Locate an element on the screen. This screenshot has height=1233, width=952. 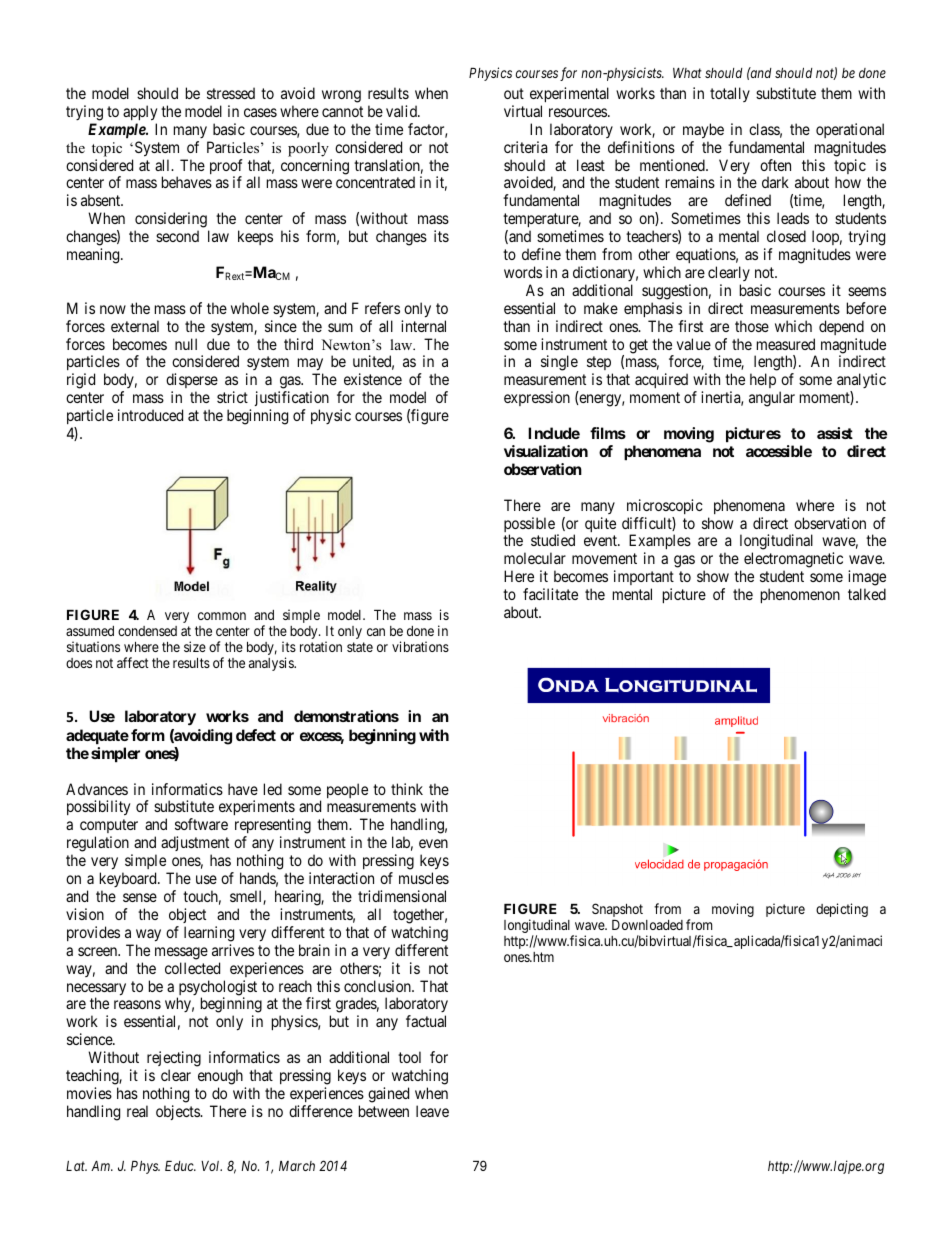
phenomenon is located at coordinates (800, 595).
